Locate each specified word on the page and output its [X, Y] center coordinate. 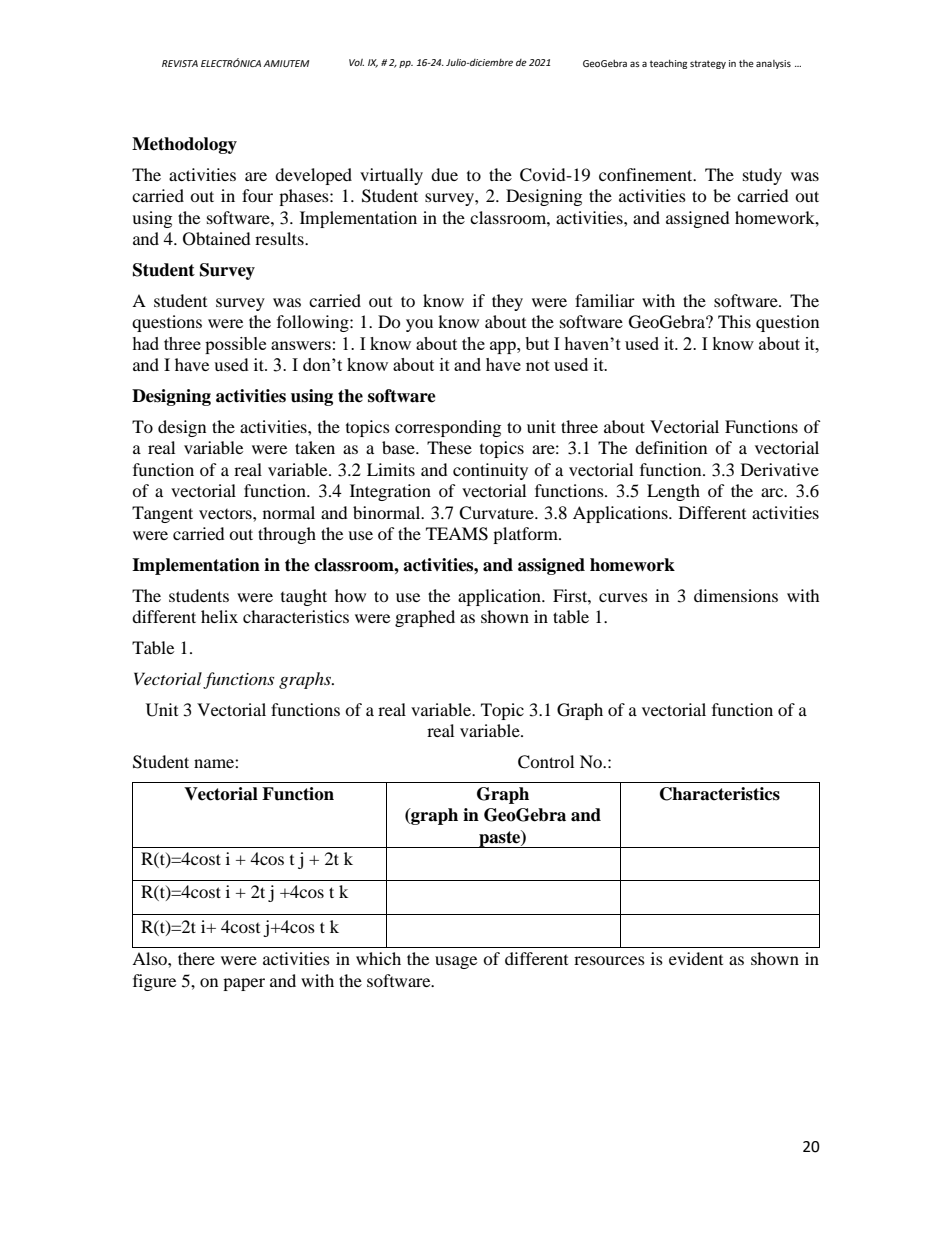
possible [235, 345]
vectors [226, 514]
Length [673, 492]
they [507, 302]
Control [546, 762]
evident [696, 958]
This [734, 321]
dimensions [736, 595]
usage [456, 962]
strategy [708, 64]
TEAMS [457, 534]
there [196, 958]
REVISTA [180, 63]
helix [219, 616]
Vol [356, 62]
